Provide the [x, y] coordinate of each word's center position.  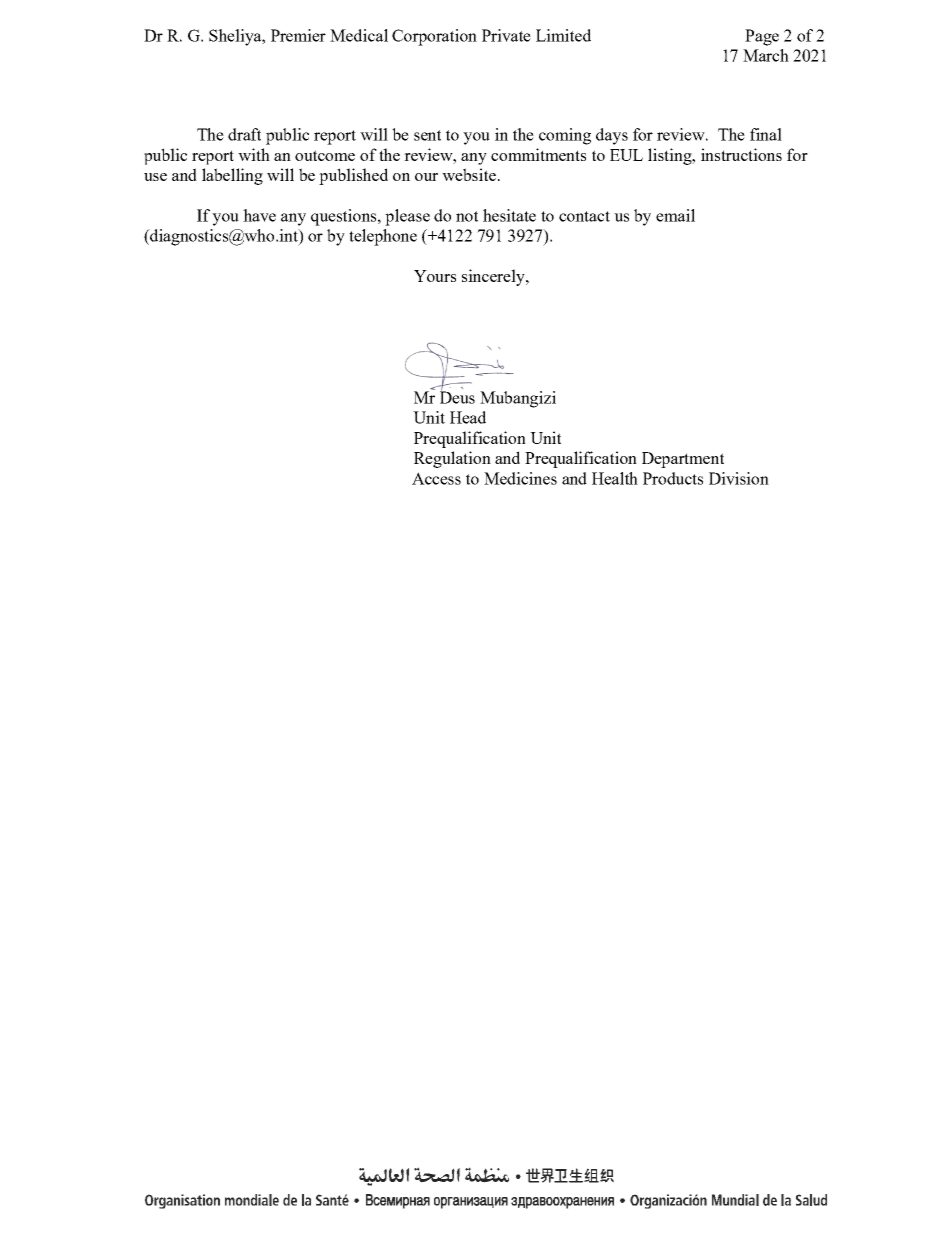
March [766, 55]
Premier [298, 35]
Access [436, 478]
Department [683, 460]
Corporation [434, 37]
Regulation [452, 459]
